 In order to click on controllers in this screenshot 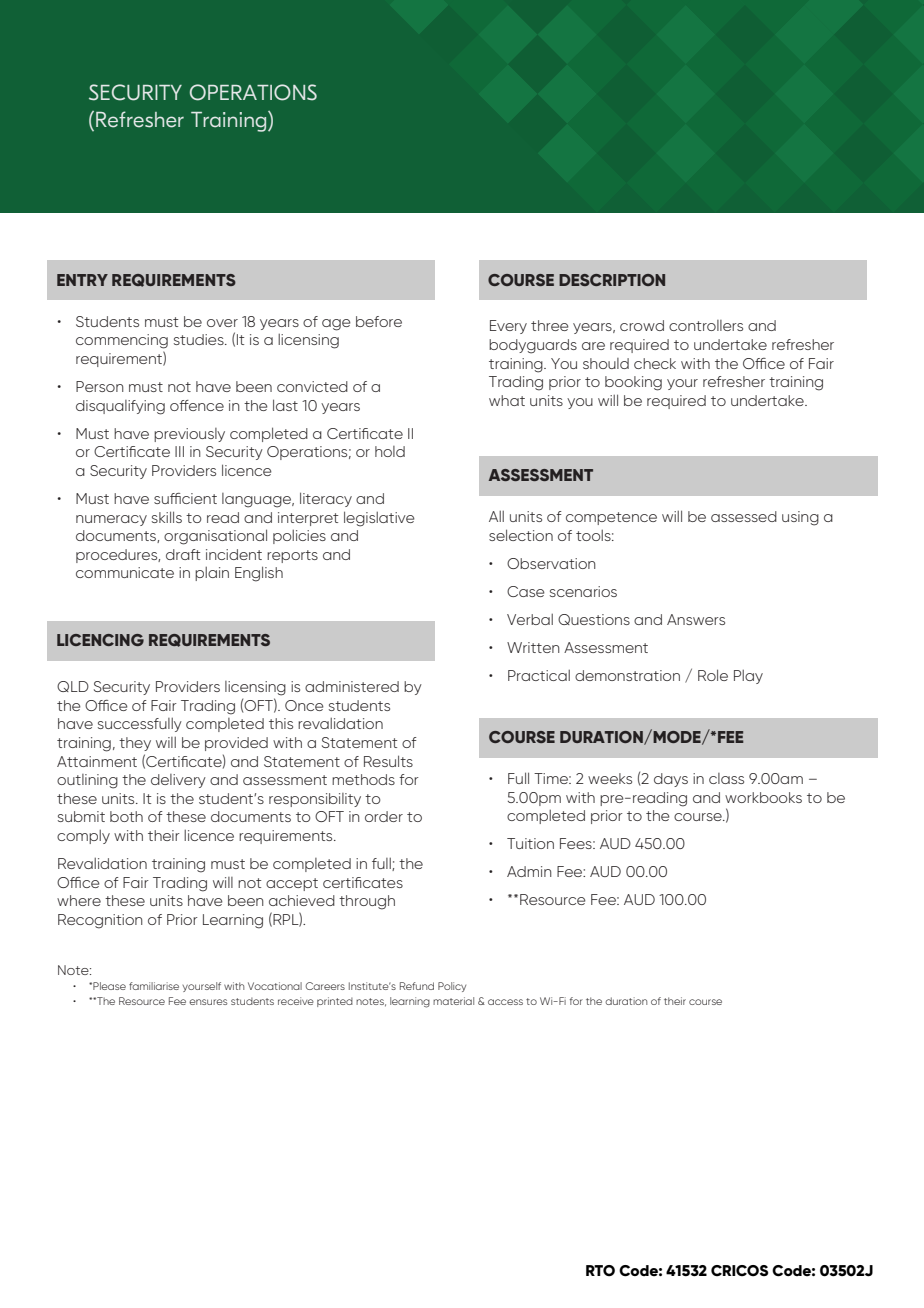, I will do `click(706, 325)`.
